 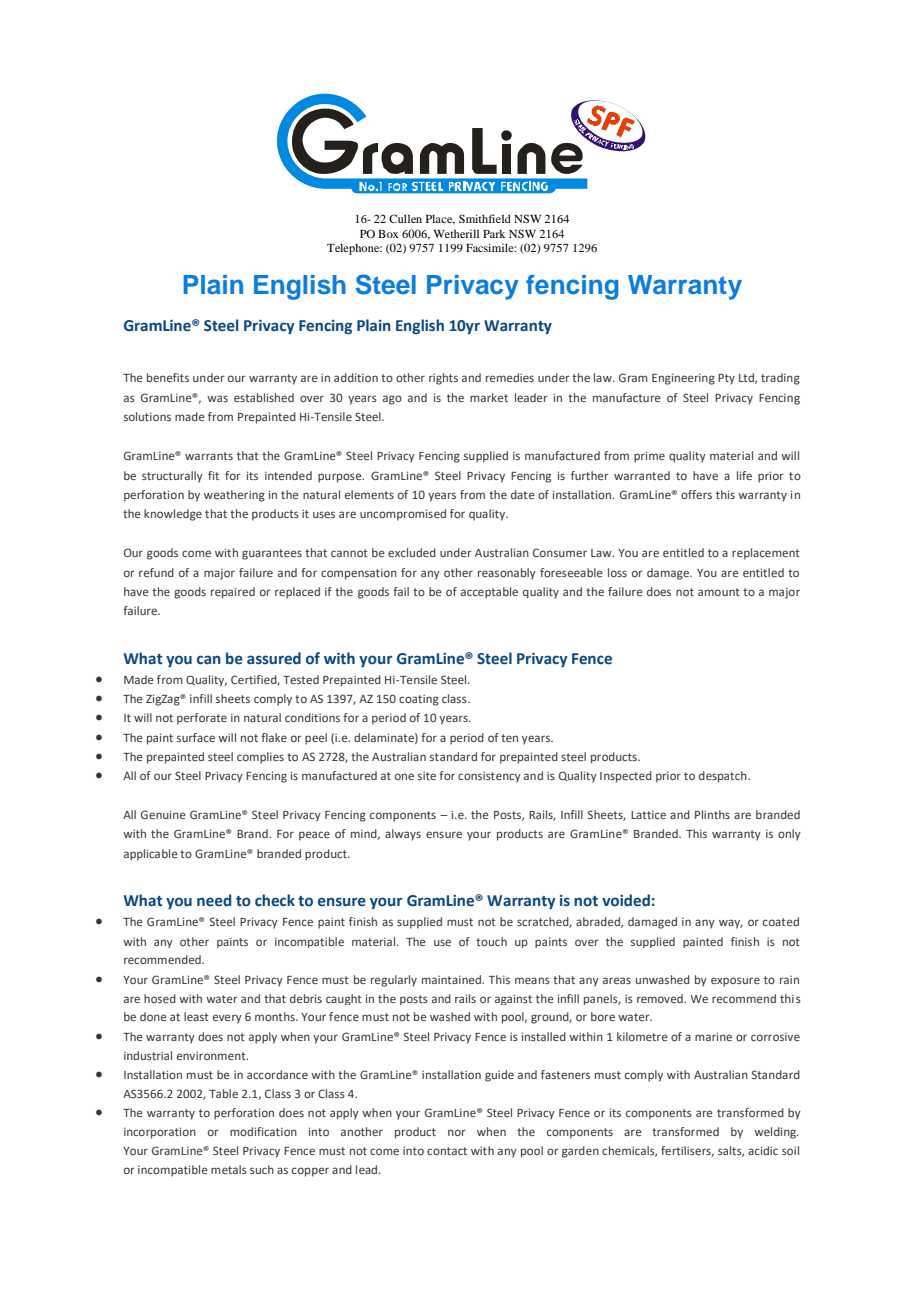 What do you see at coordinates (388, 234) in the screenshot?
I see `Box` at bounding box center [388, 234].
